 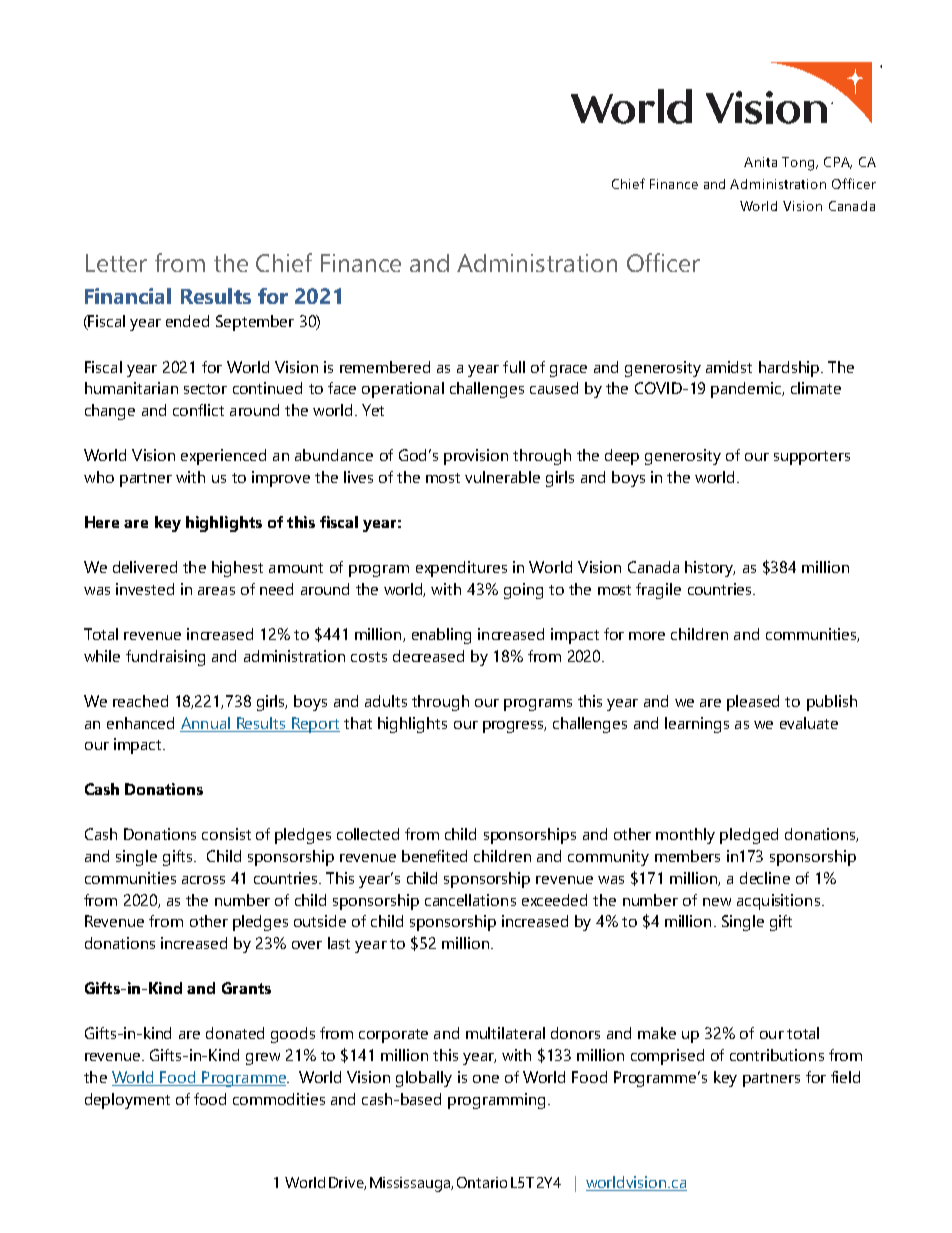 I want to click on deployment, so click(x=127, y=1101).
